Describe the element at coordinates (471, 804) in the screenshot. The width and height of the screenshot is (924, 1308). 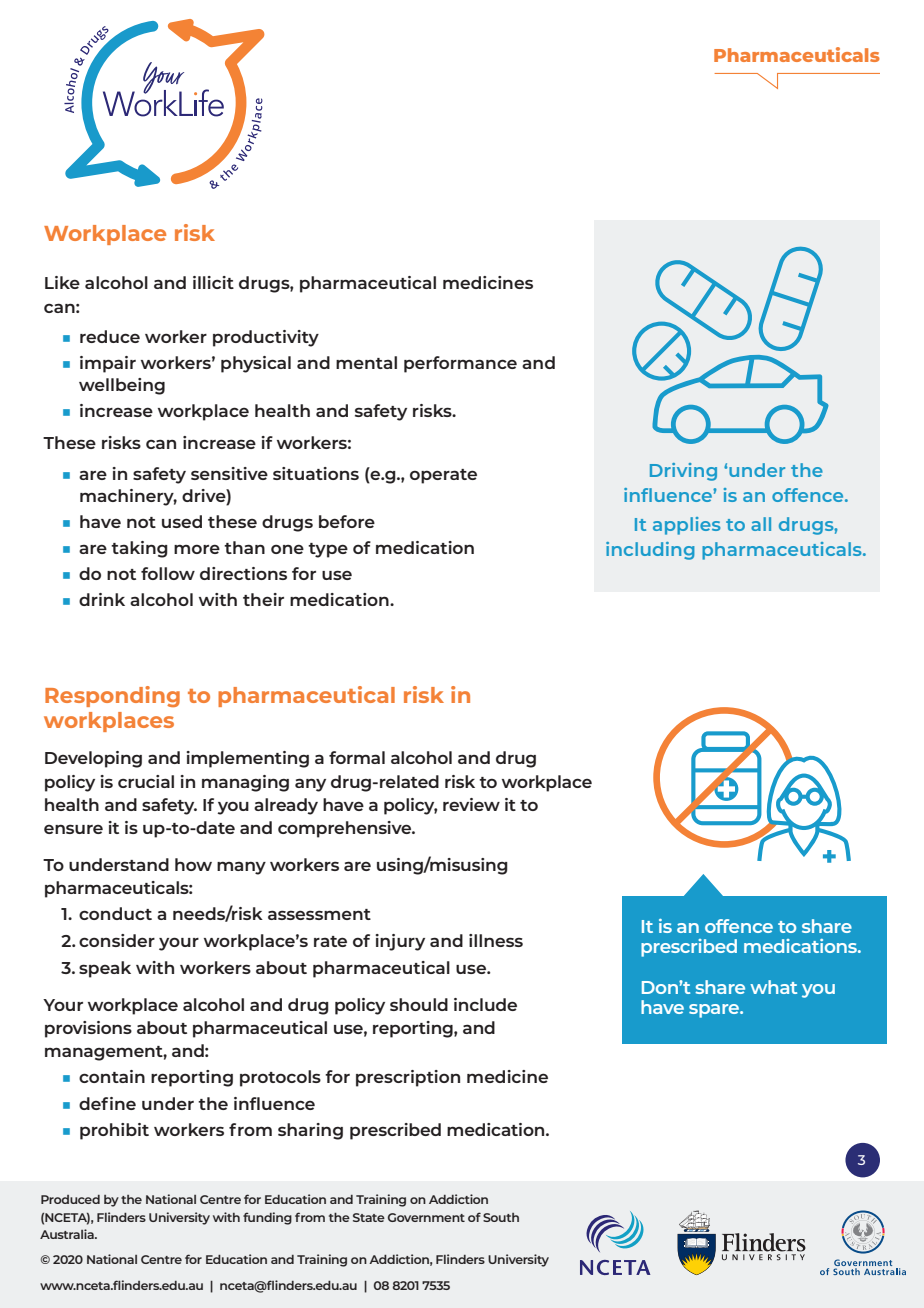
I see `review` at that location.
